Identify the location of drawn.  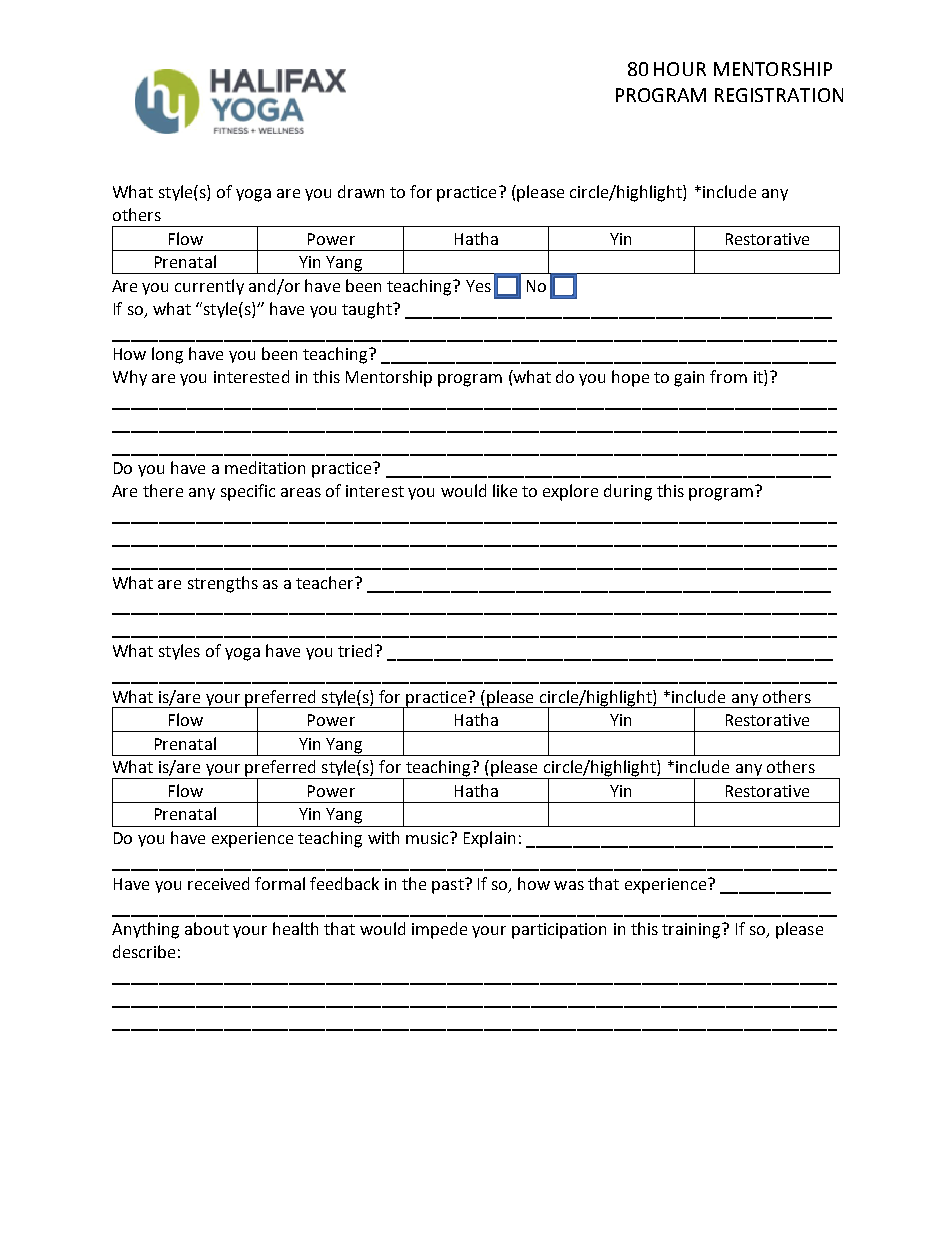
(361, 191).
